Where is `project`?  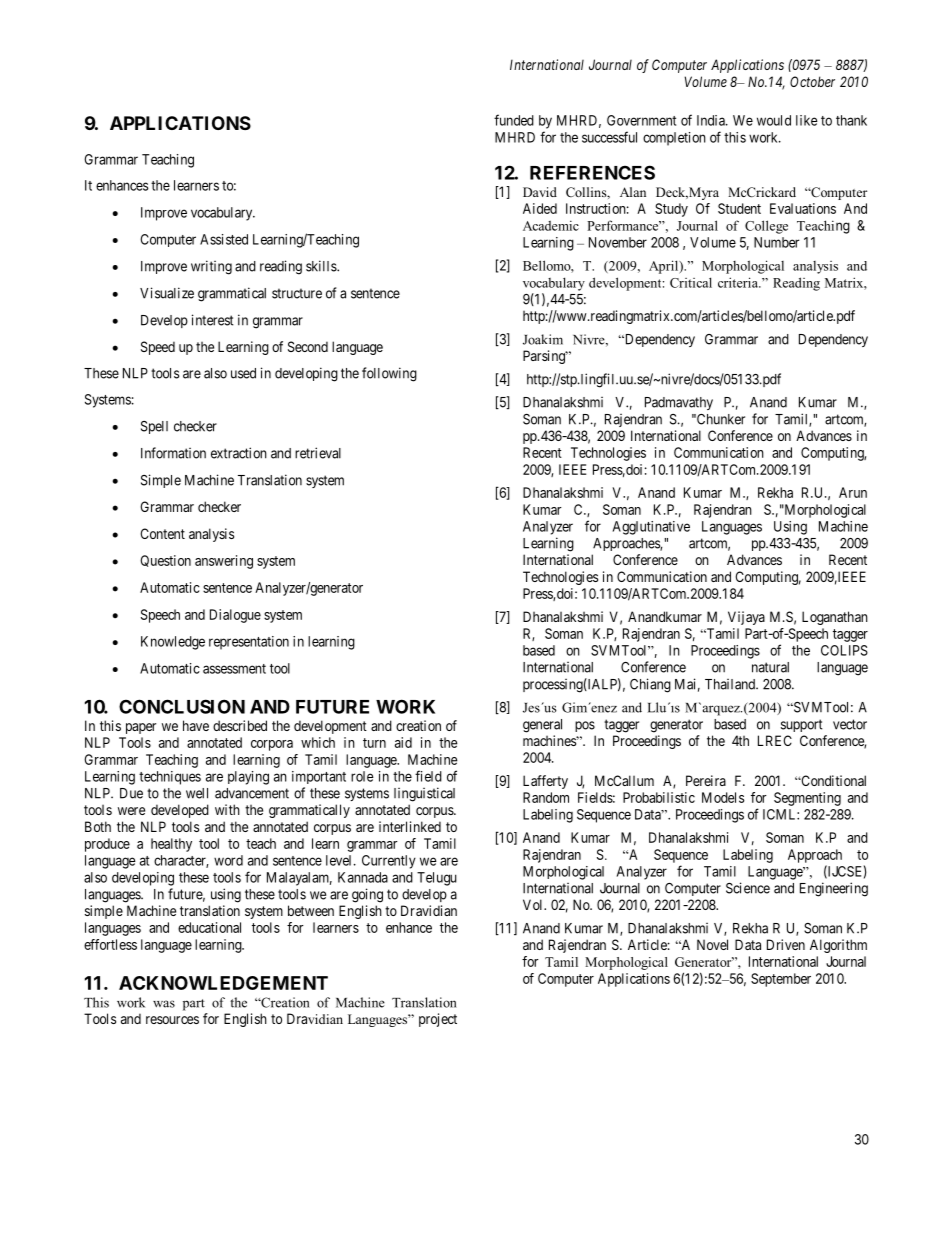 project is located at coordinates (438, 1020).
